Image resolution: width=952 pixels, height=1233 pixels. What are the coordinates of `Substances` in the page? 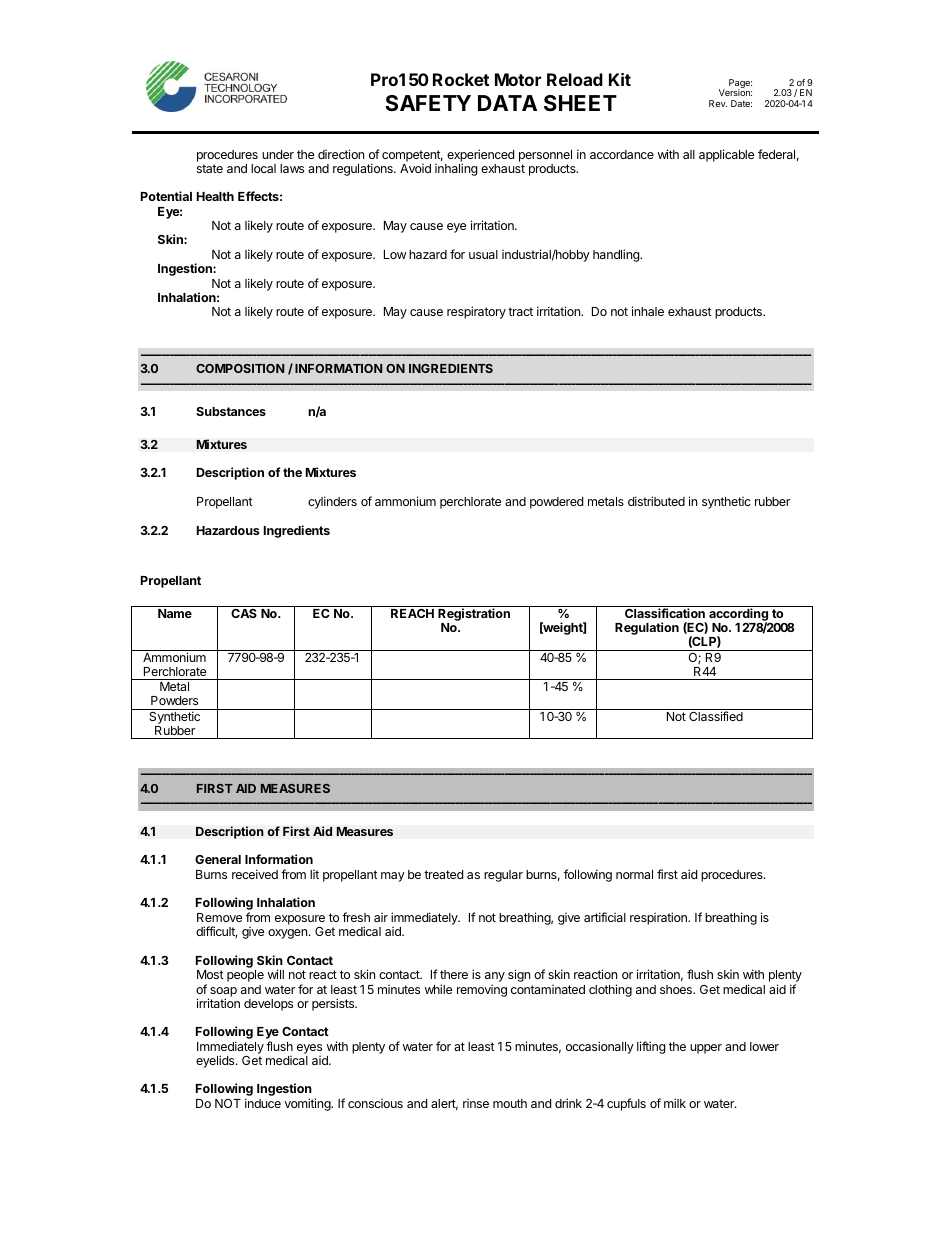 It's located at (231, 411).
